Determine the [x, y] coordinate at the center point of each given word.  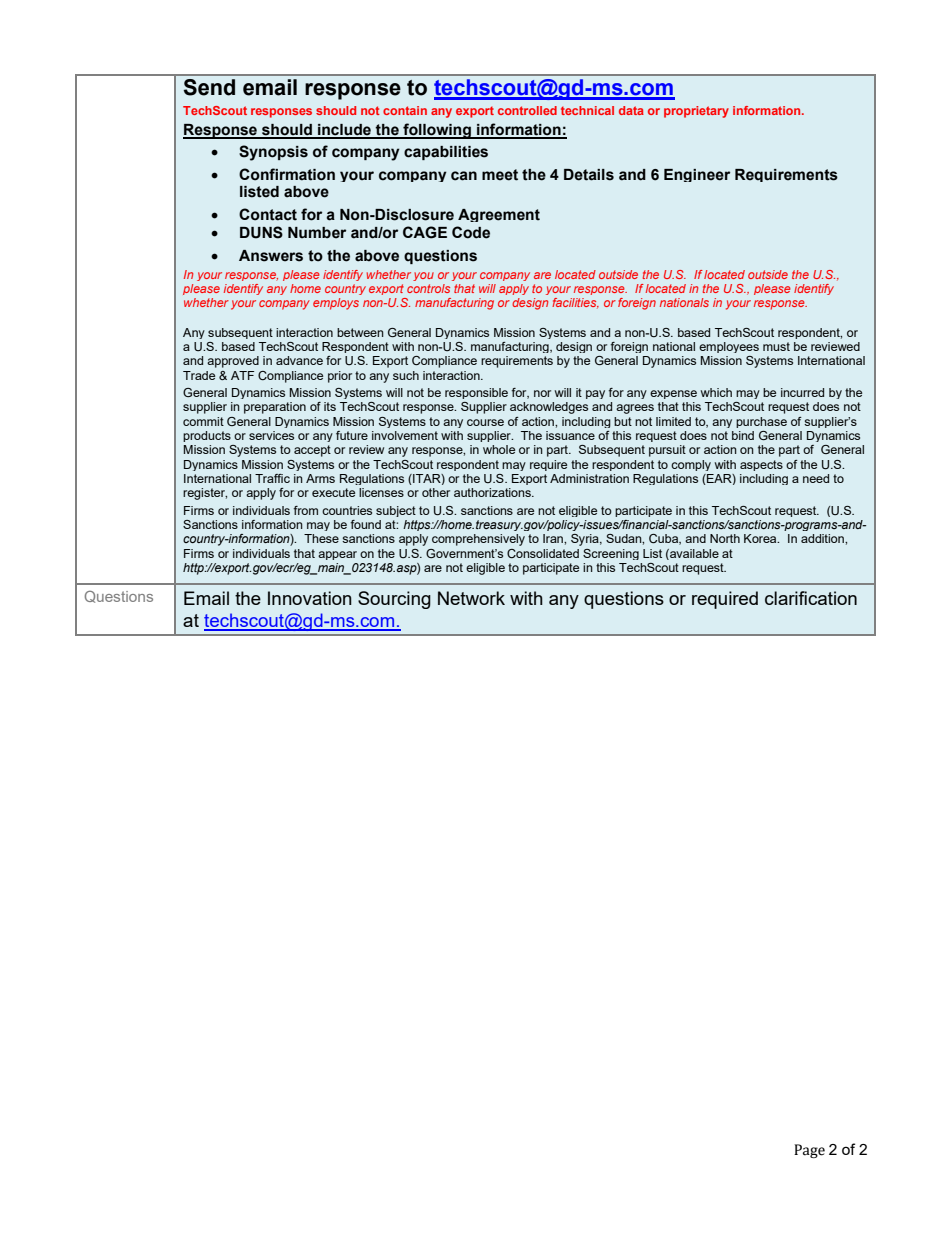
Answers [271, 256]
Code [471, 232]
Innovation [310, 598]
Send [209, 87]
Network [471, 598]
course [485, 422]
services [271, 435]
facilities [575, 303]
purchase [761, 422]
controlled [527, 110]
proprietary [696, 112]
